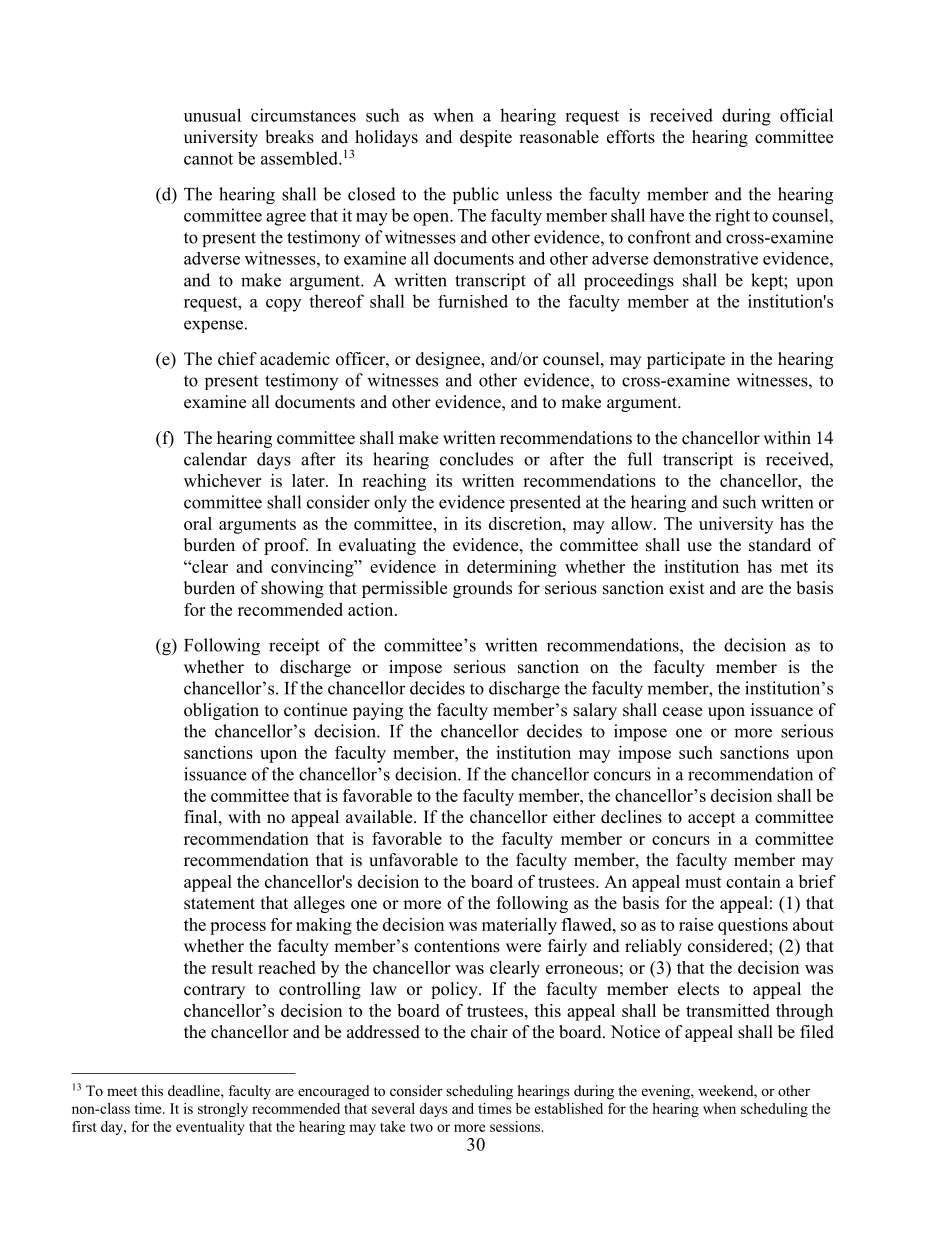 Image resolution: width=952 pixels, height=1233 pixels. I want to click on despite, so click(486, 138).
